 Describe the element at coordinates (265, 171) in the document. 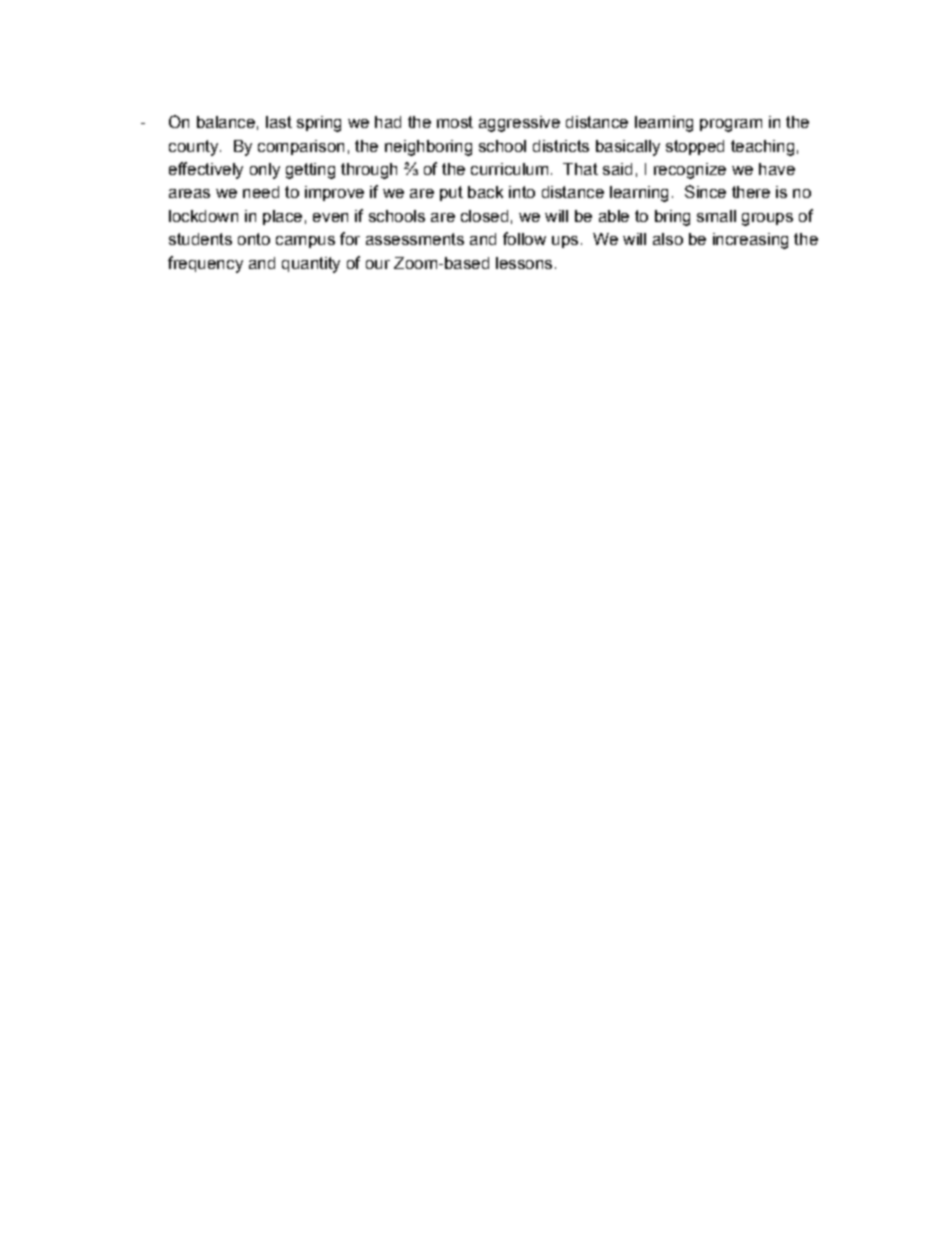

I see `only` at that location.
